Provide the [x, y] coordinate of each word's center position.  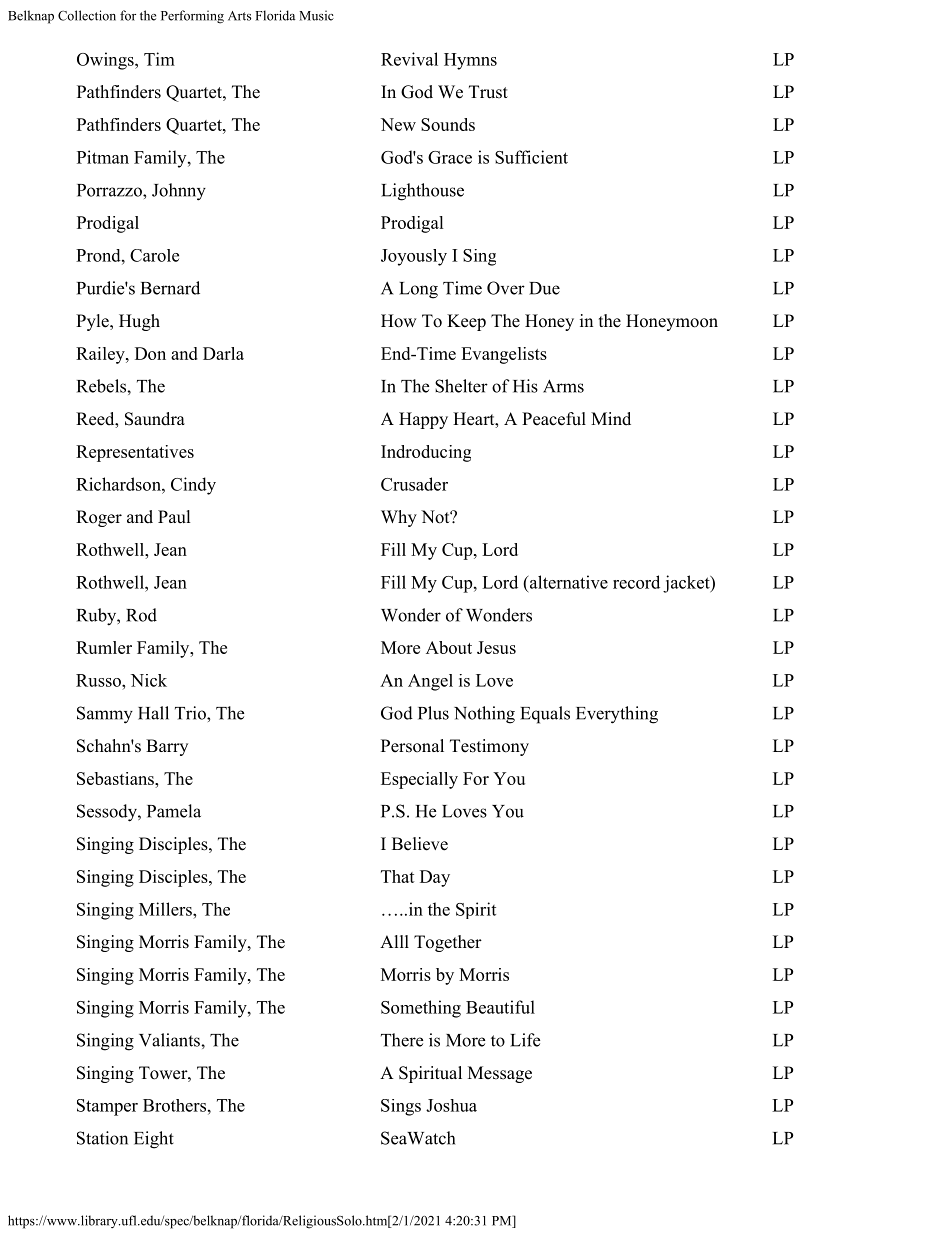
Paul [174, 516]
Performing [192, 17]
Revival [409, 59]
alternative [567, 582]
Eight [154, 1140]
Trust [488, 92]
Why [399, 518]
